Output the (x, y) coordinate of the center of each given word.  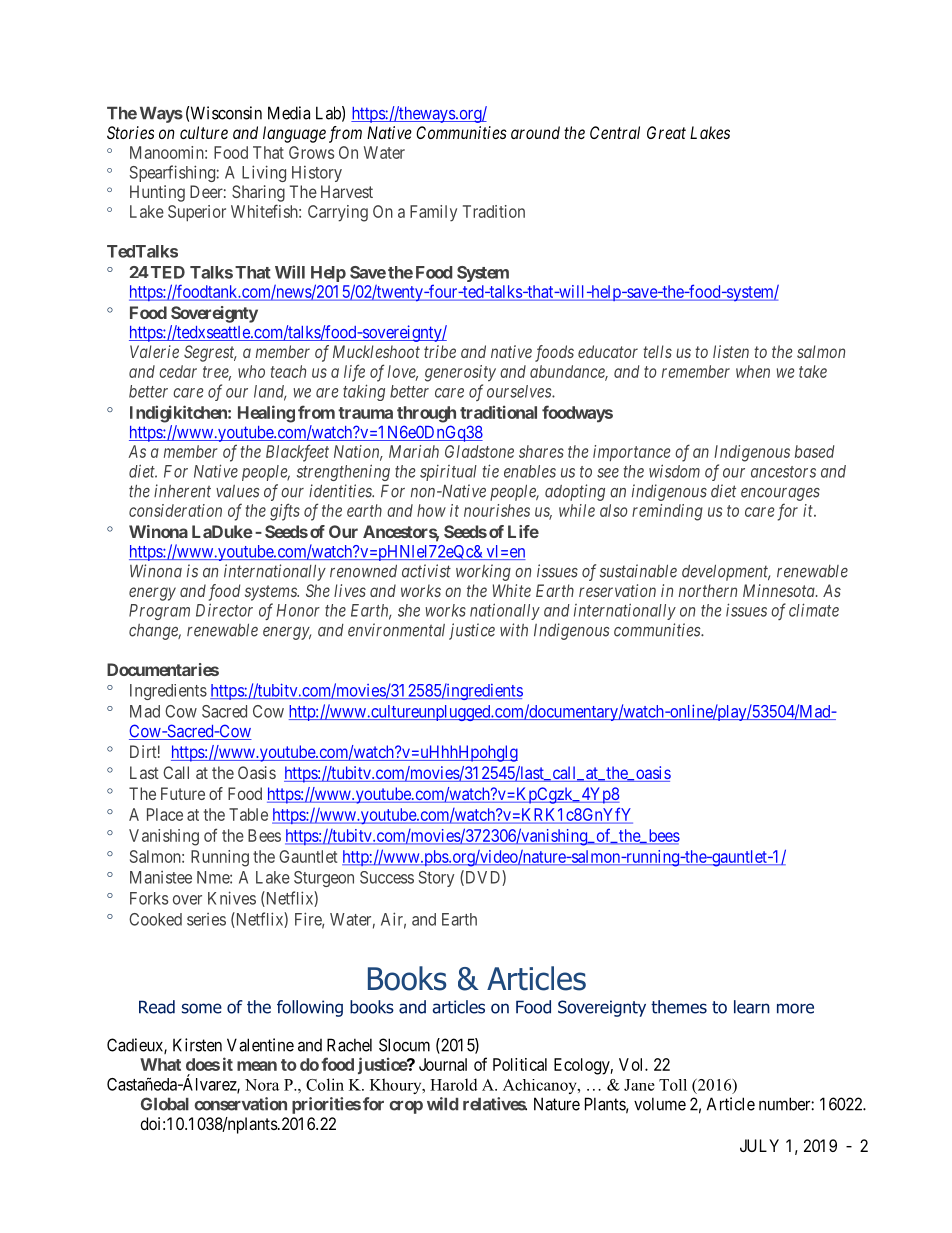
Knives (232, 898)
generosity (460, 373)
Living (264, 173)
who (251, 371)
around (535, 132)
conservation (240, 1104)
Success (387, 877)
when (753, 371)
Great (666, 132)
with (514, 630)
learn (752, 1007)
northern (708, 590)
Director (224, 610)
